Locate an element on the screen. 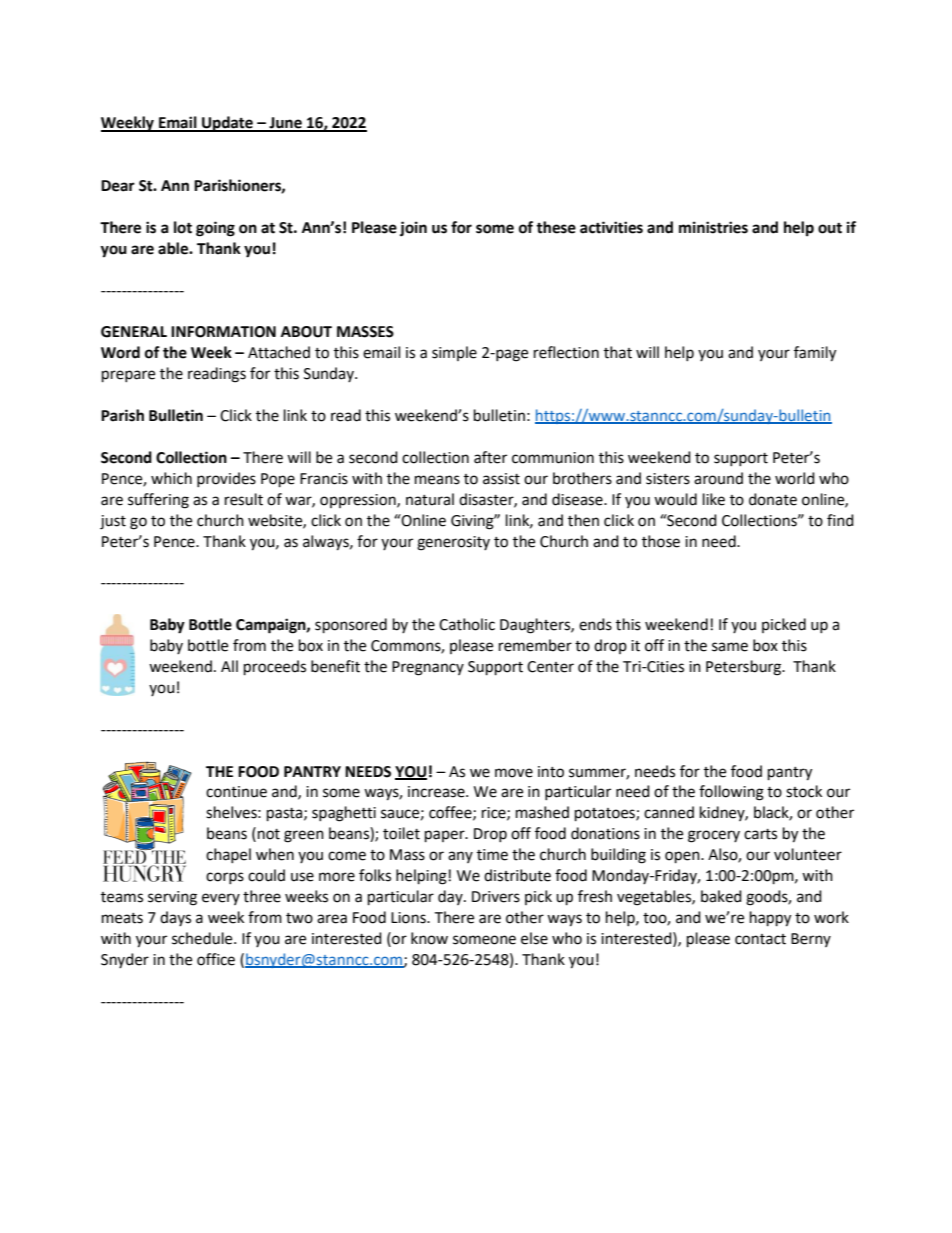  schedule is located at coordinates (203, 938).
